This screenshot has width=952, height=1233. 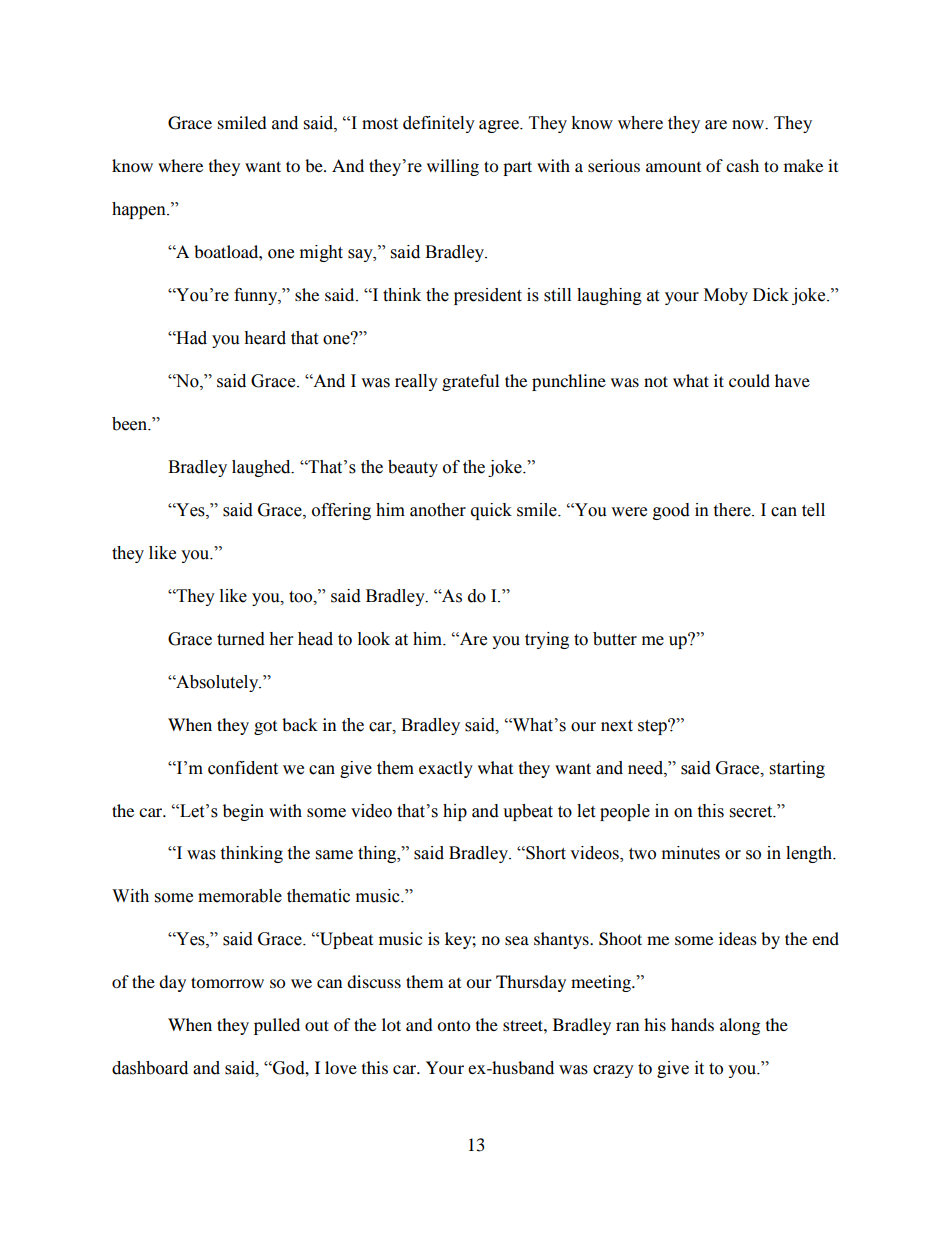 I want to click on cash, so click(x=742, y=165).
